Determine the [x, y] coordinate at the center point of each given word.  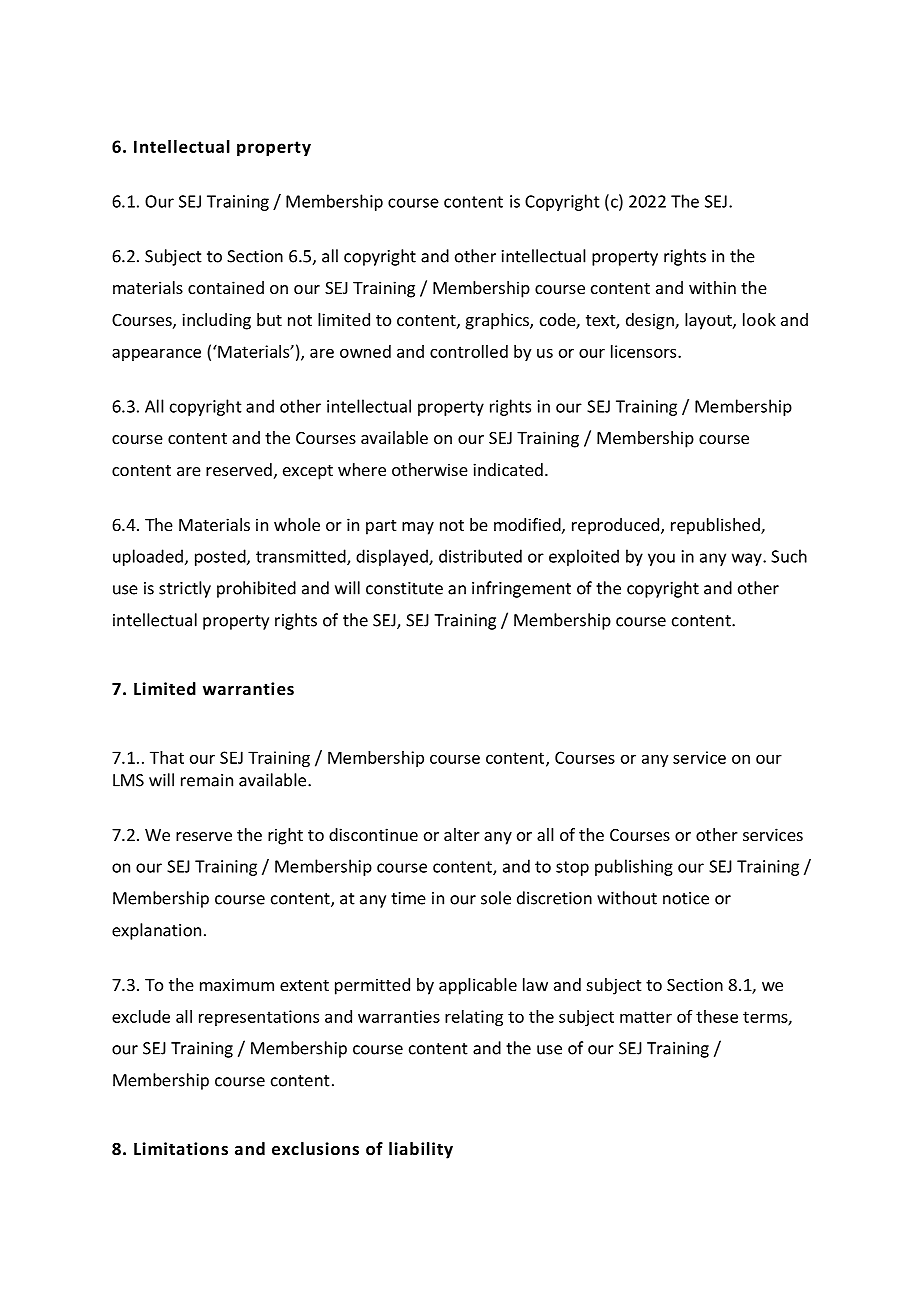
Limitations [181, 1149]
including [216, 321]
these [717, 1016]
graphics [498, 321]
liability [421, 1150]
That [167, 757]
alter [462, 834]
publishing [634, 867]
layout [709, 321]
